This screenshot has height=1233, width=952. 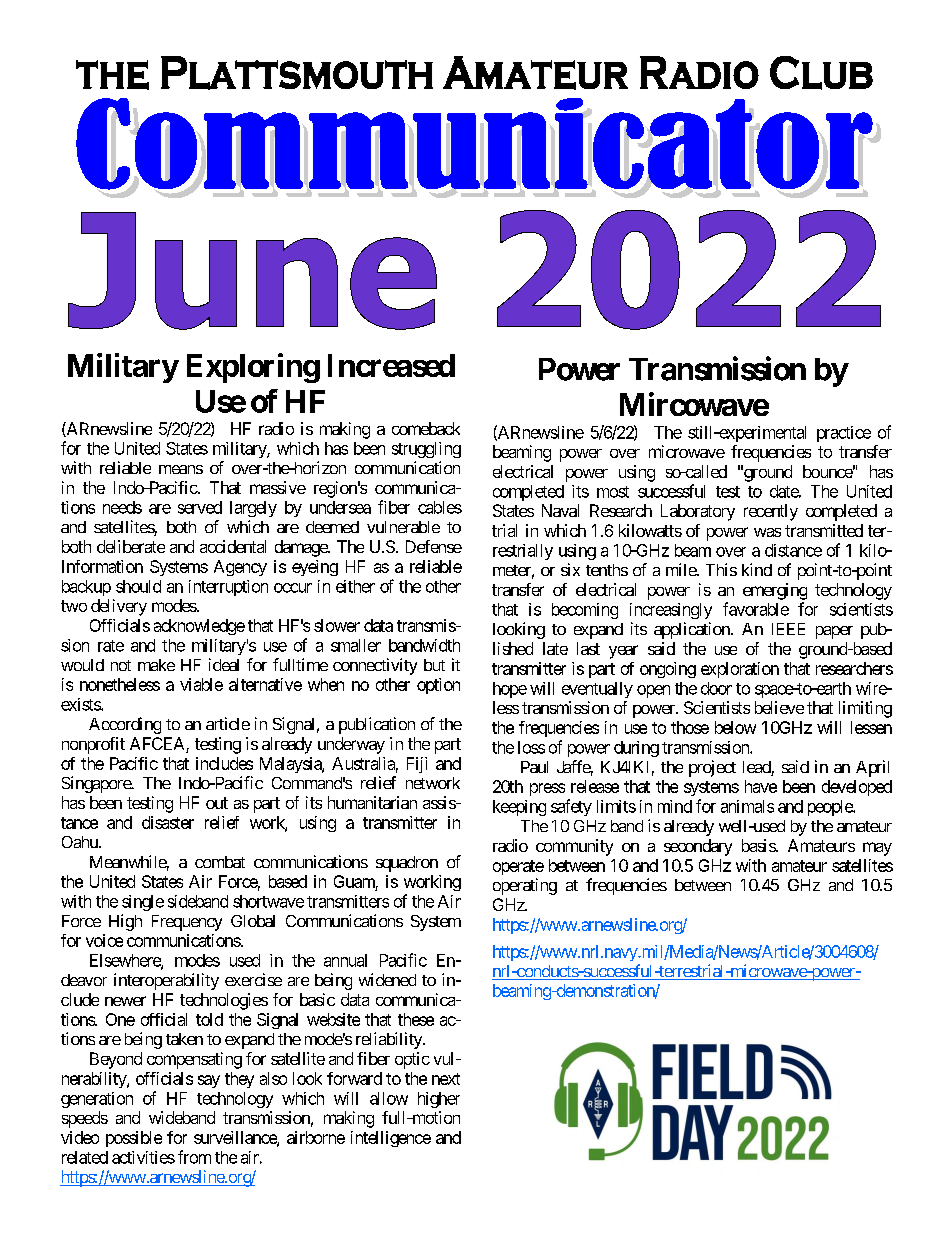 What do you see at coordinates (199, 627) in the screenshot?
I see `acknowledge` at bounding box center [199, 627].
